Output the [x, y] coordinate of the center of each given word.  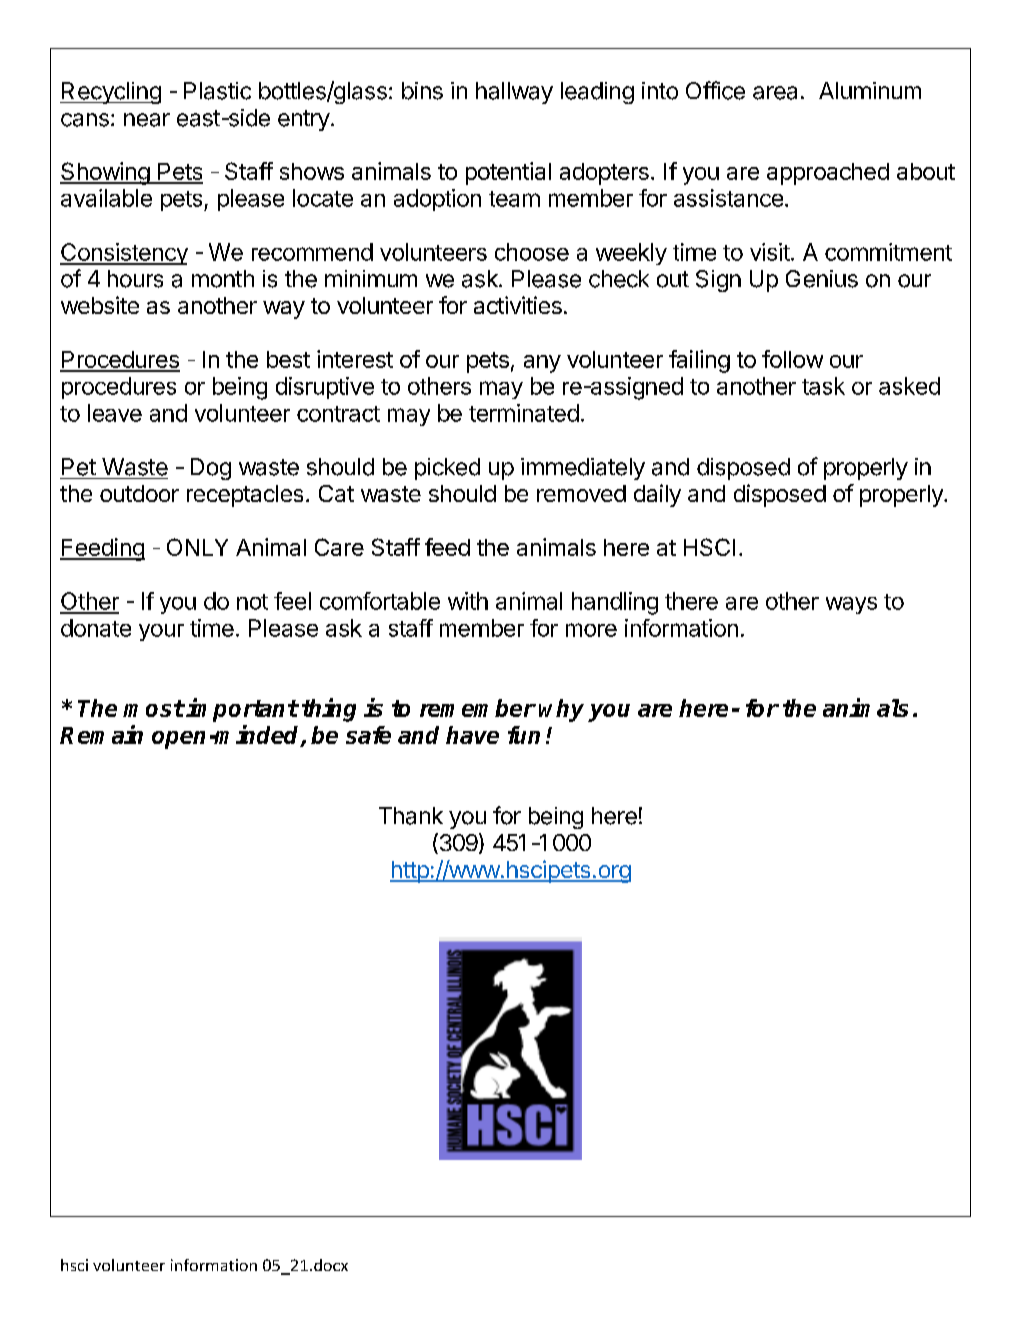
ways [851, 605]
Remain [101, 734]
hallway [514, 93]
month [223, 279]
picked [447, 469]
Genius [822, 279]
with [468, 601]
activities [518, 305]
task [823, 386]
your [161, 632]
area [775, 93]
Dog [211, 469]
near [147, 120]
